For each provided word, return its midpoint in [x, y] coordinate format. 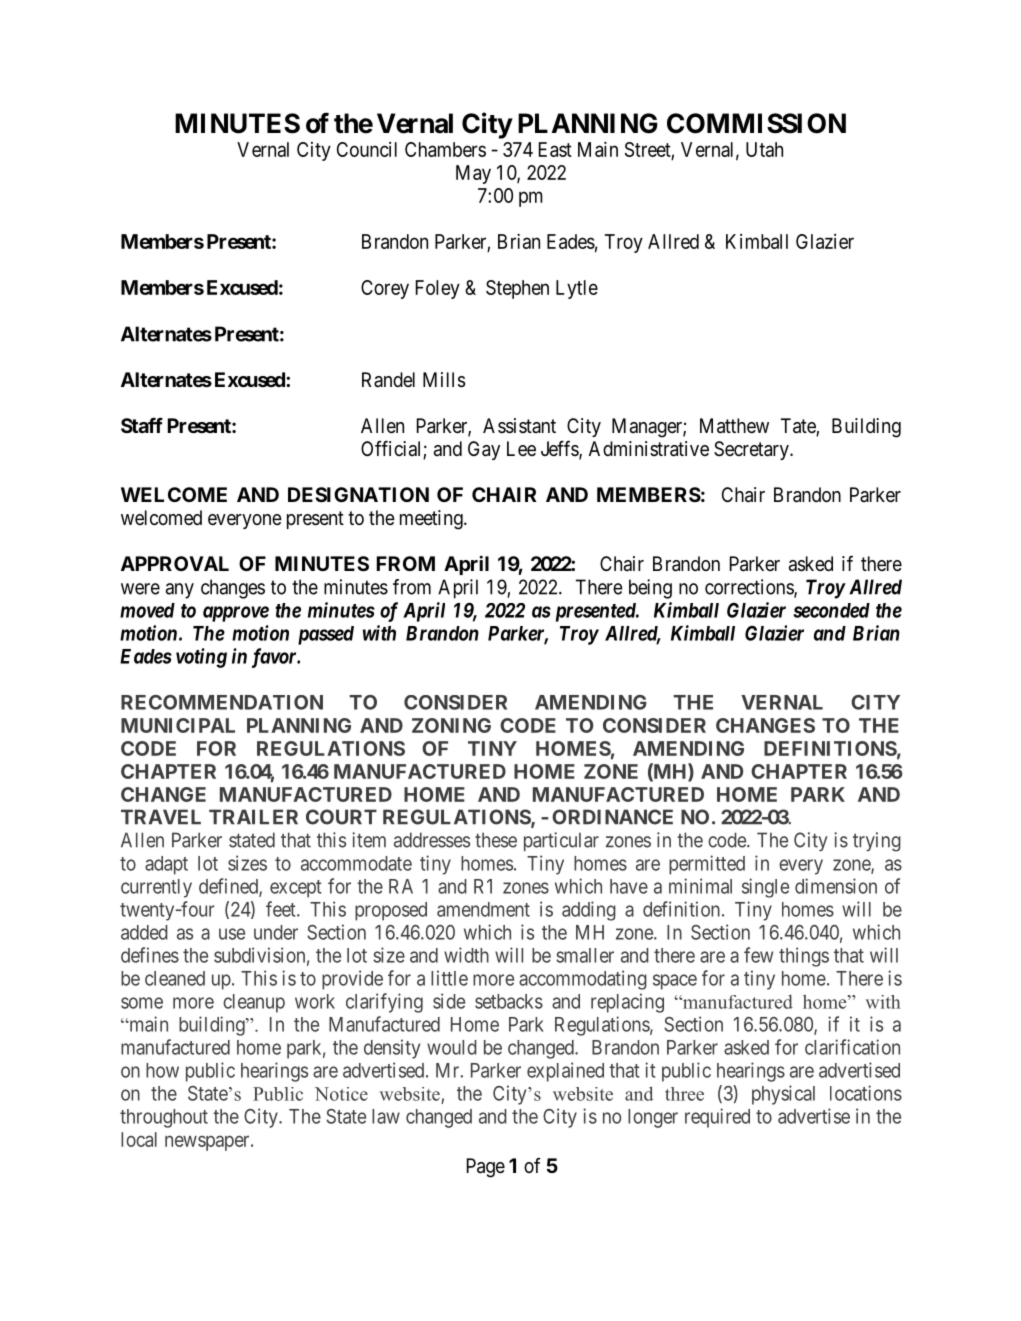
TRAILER [253, 816]
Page [486, 1168]
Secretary [752, 450]
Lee [521, 448]
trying [877, 842]
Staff [142, 425]
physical [783, 1095]
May [473, 174]
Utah [764, 149]
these [496, 840]
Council [367, 149]
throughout [164, 1118]
